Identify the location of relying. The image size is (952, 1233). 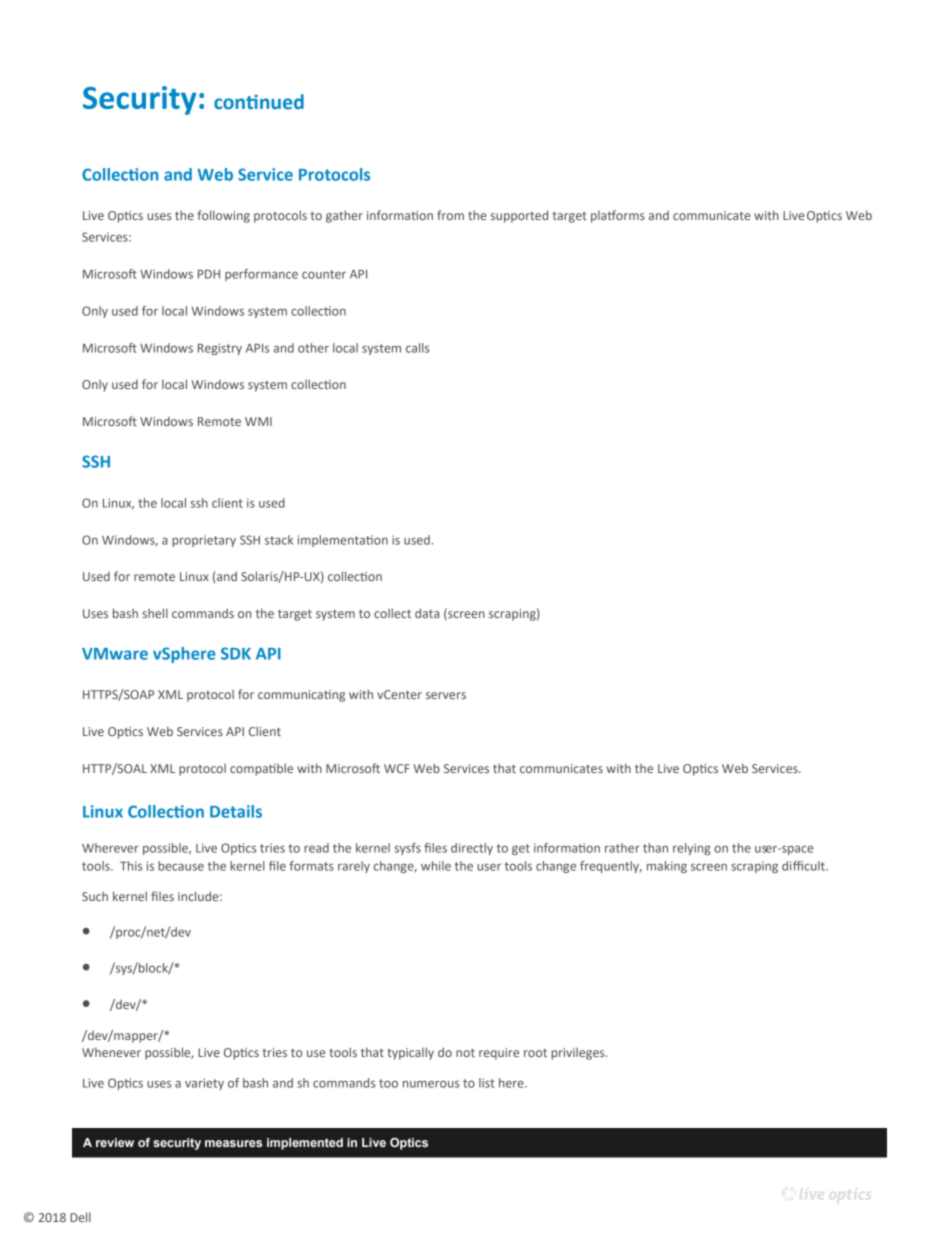
(692, 849).
